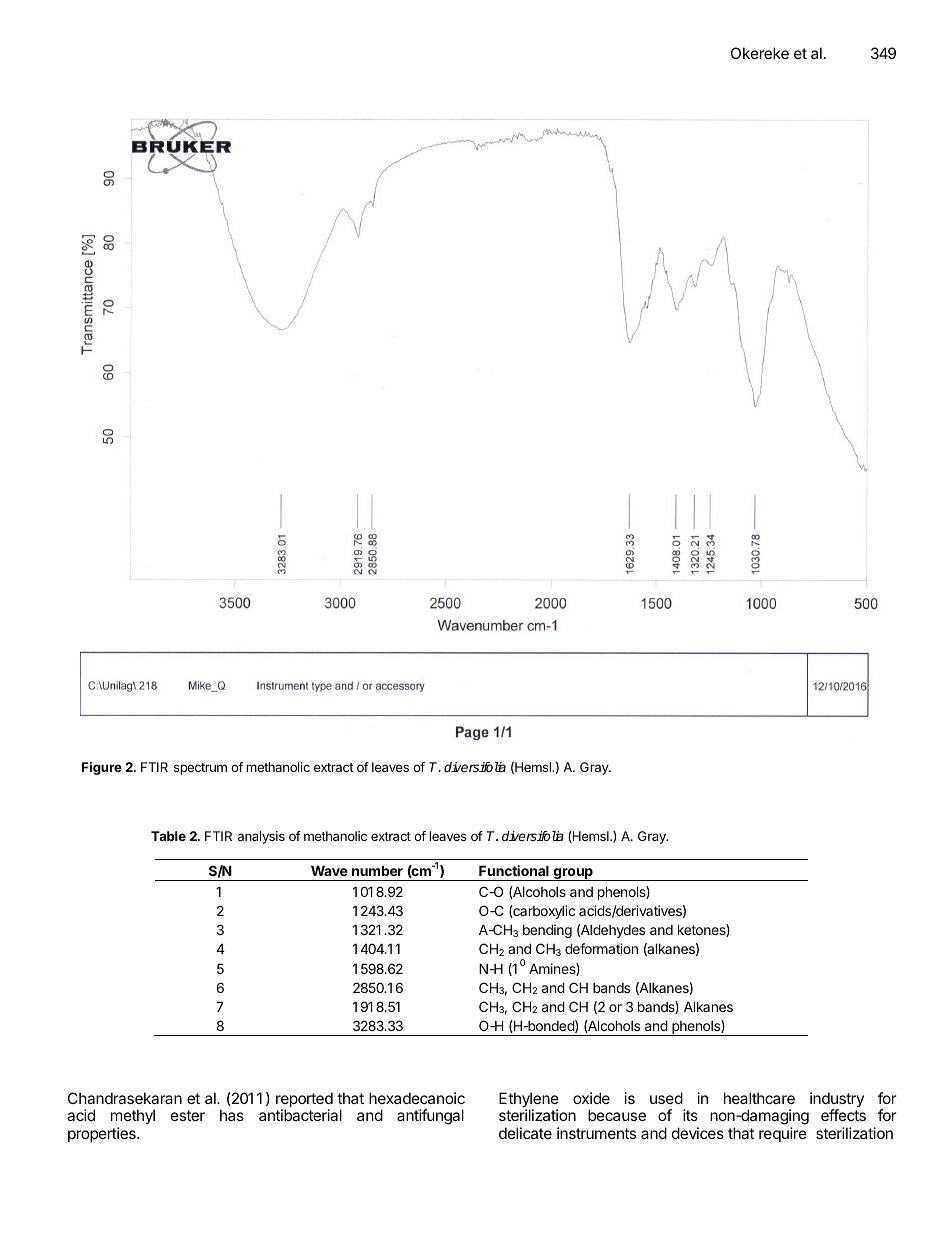  I want to click on require, so click(783, 1134).
